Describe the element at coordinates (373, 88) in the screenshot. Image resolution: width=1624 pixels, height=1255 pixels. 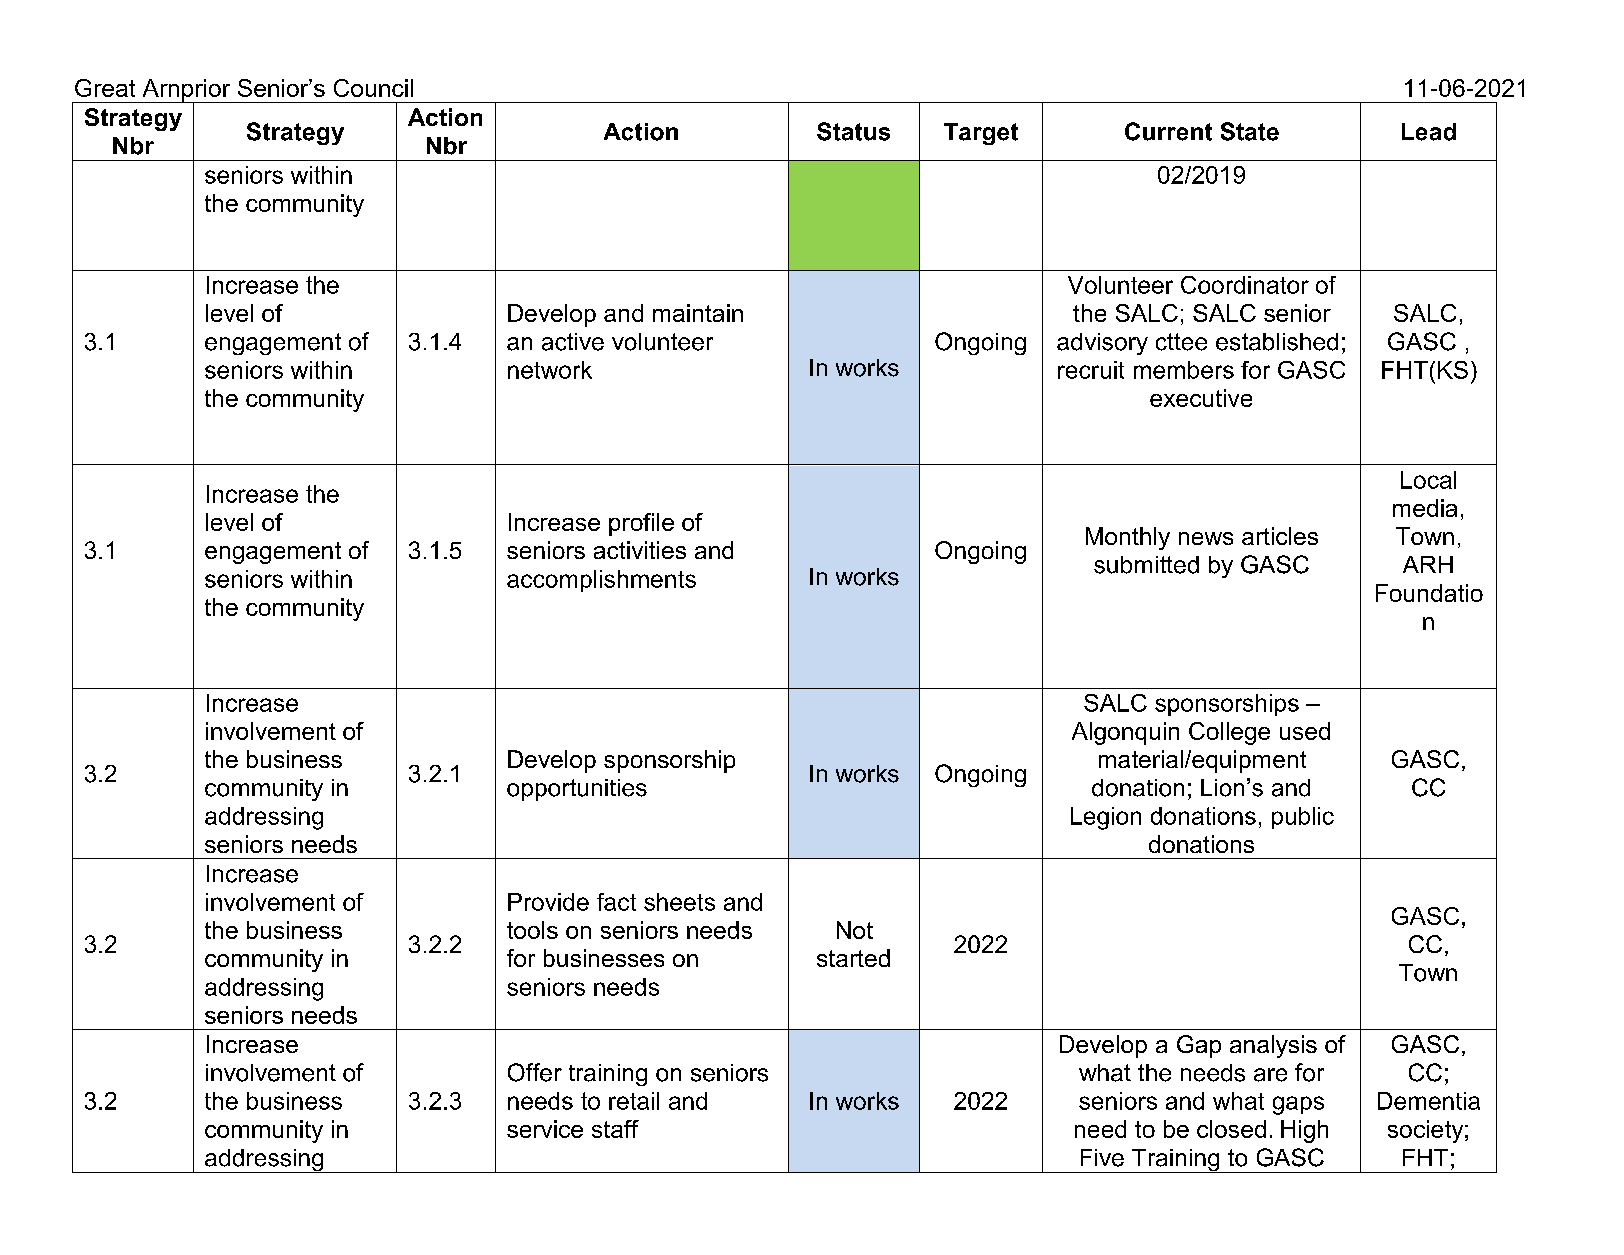
I see `Council` at that location.
